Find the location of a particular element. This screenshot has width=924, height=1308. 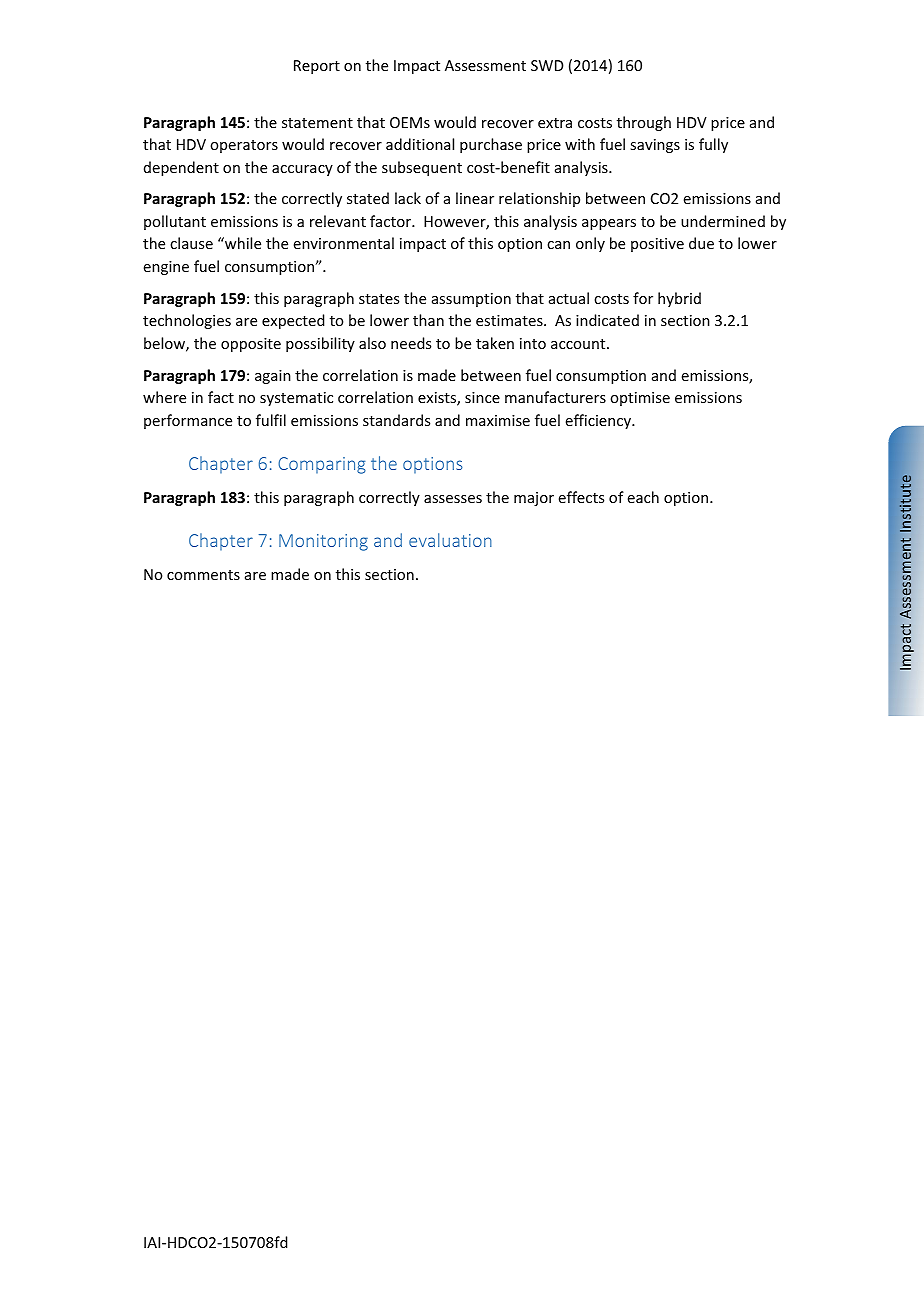

through is located at coordinates (644, 123).
